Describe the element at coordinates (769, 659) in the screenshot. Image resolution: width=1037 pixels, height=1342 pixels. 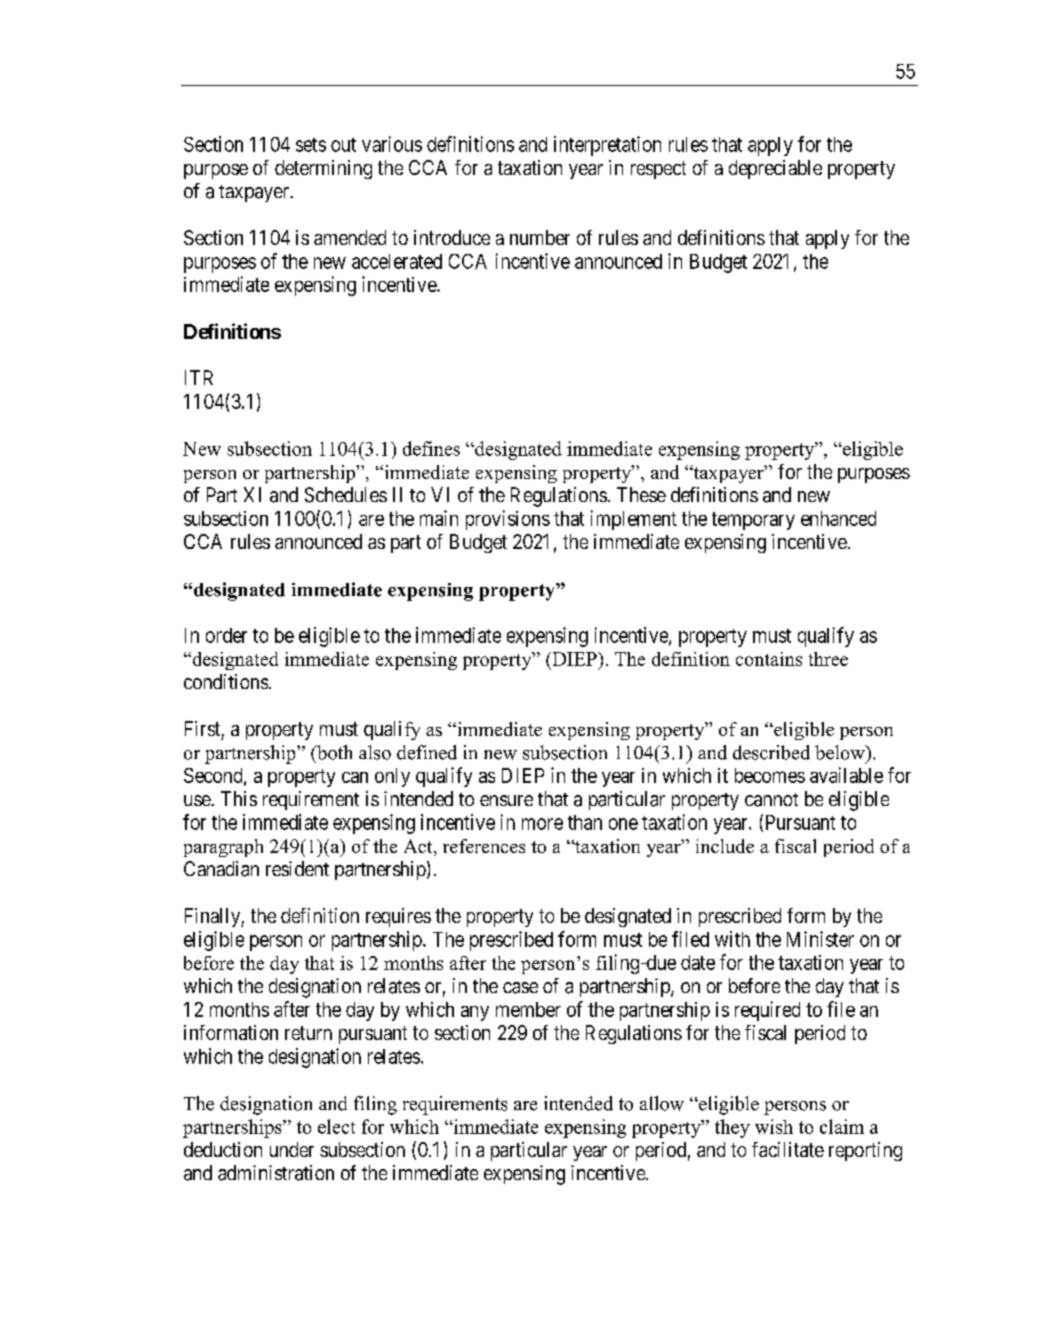
I see `contains` at that location.
